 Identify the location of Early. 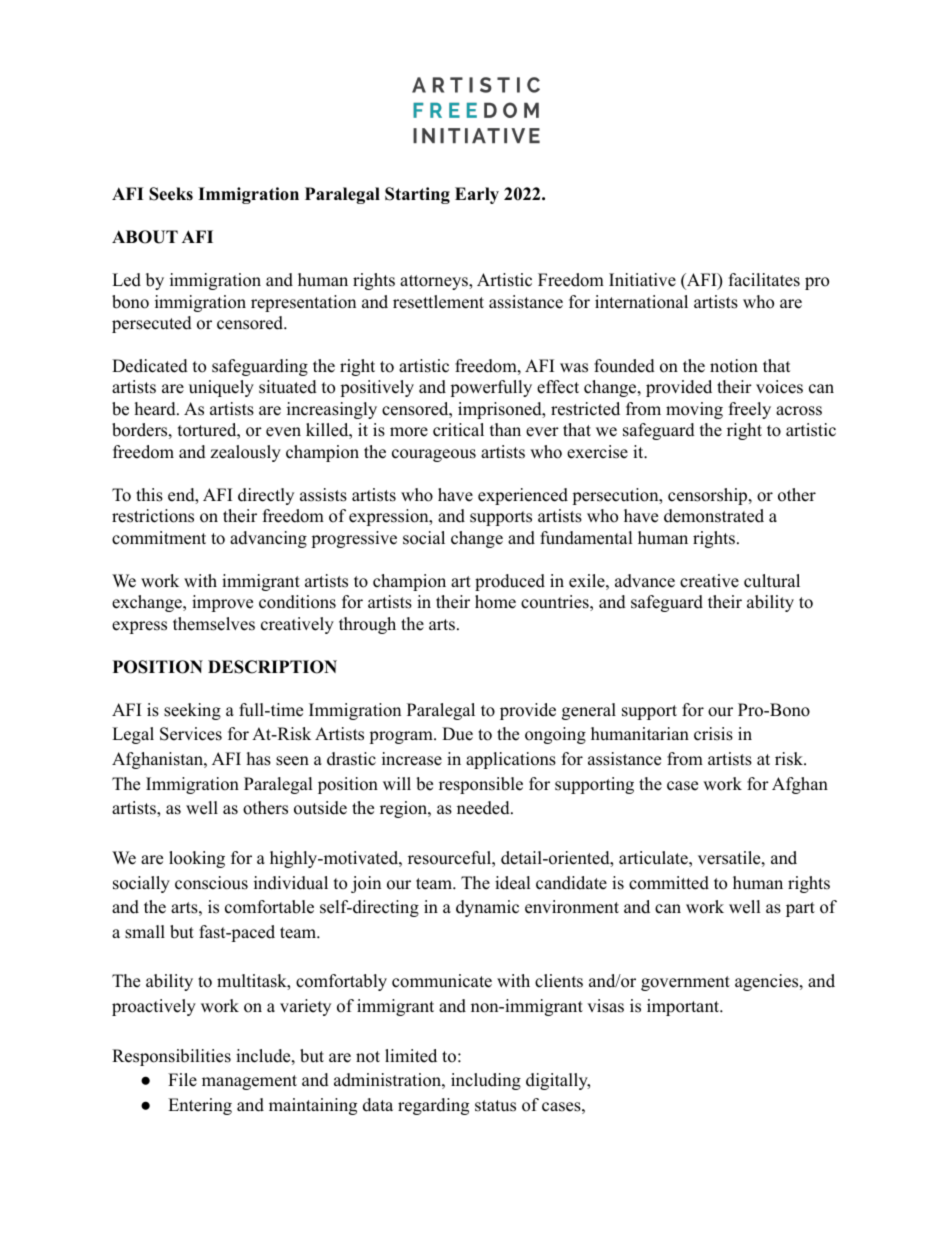
(477, 195).
